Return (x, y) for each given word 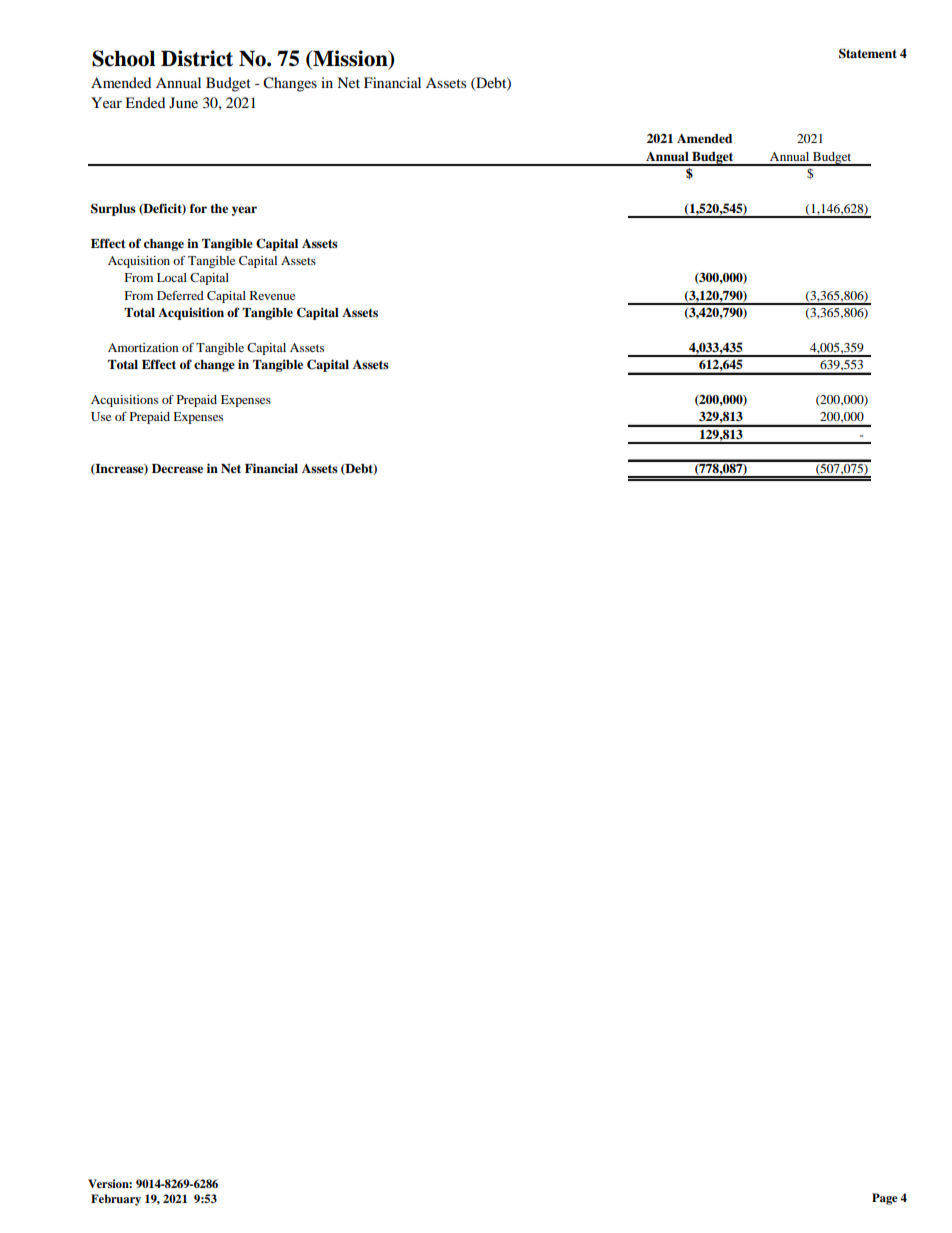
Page (885, 1199)
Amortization (143, 347)
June (183, 102)
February (116, 1200)
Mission (350, 59)
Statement (868, 53)
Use (101, 416)
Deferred (180, 295)
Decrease (177, 468)
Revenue (272, 295)
